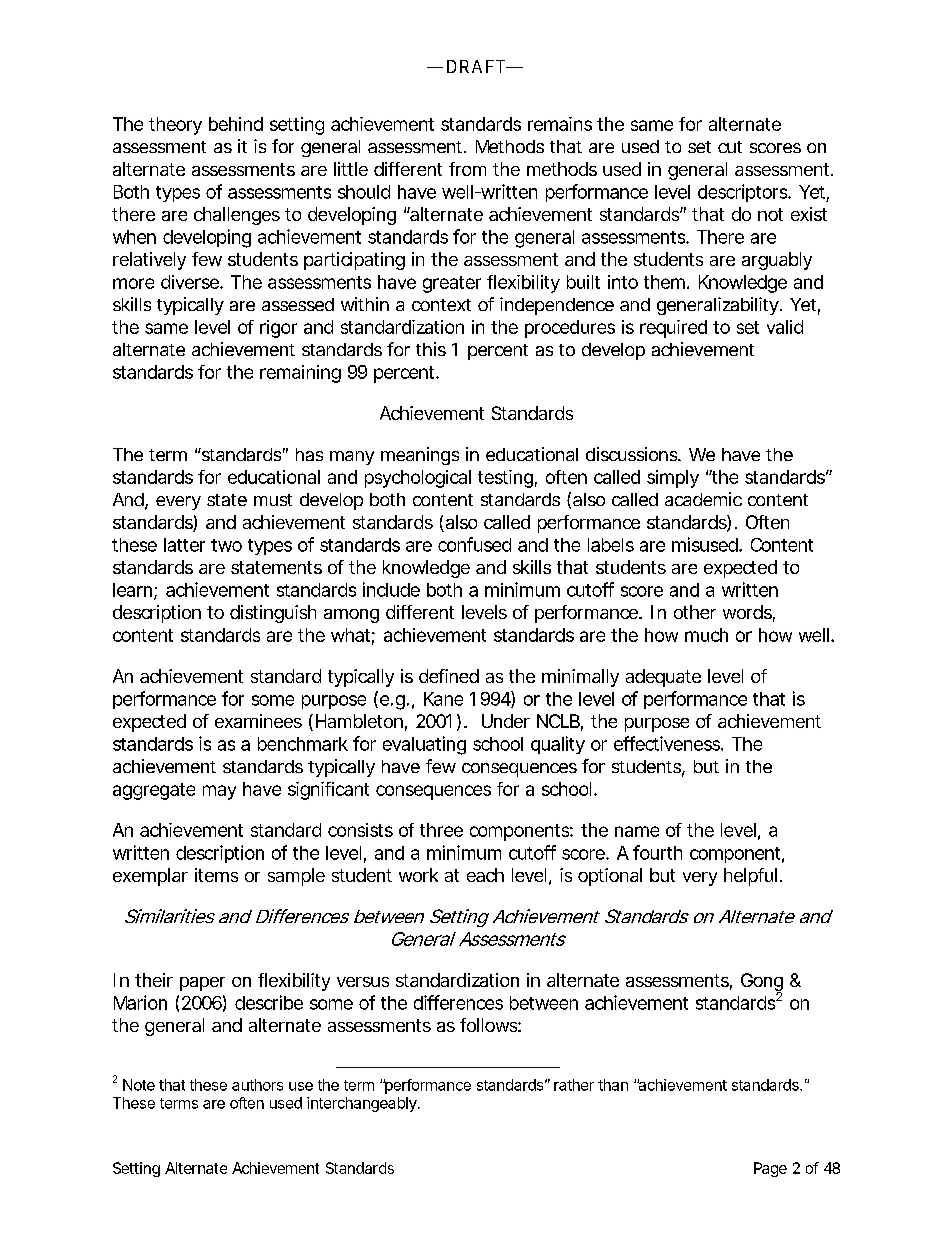 The height and width of the page is (1233, 952). I want to click on authors, so click(257, 1085).
